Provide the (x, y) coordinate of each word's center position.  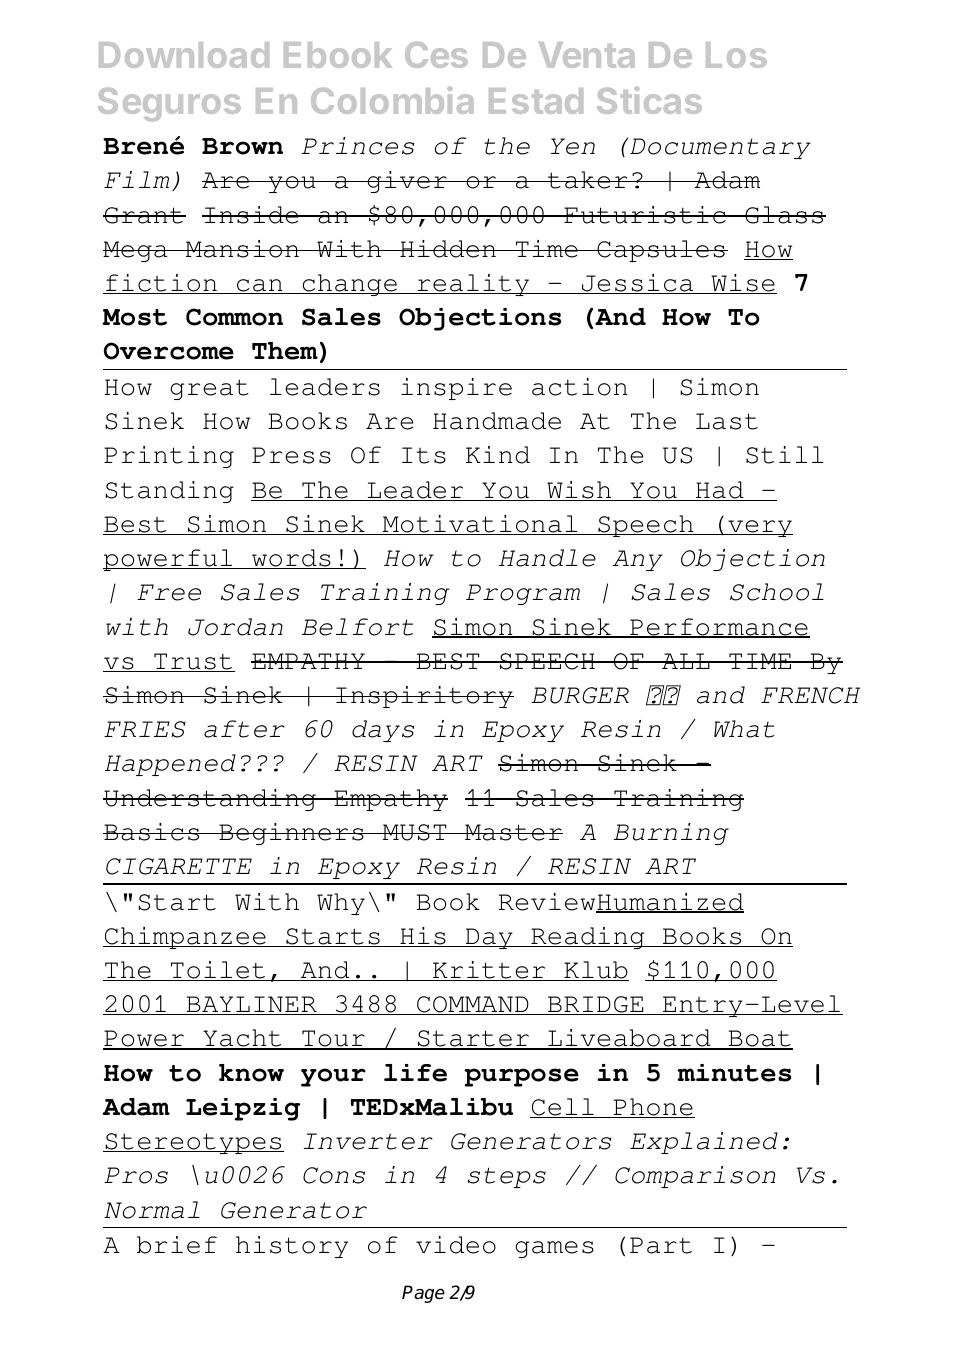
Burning (671, 834)
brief (177, 1245)
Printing (169, 457)
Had (720, 491)
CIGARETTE (179, 866)
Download (184, 55)
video (456, 1245)
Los (736, 55)
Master (513, 832)
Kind (498, 455)
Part (661, 1245)
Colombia (392, 100)
